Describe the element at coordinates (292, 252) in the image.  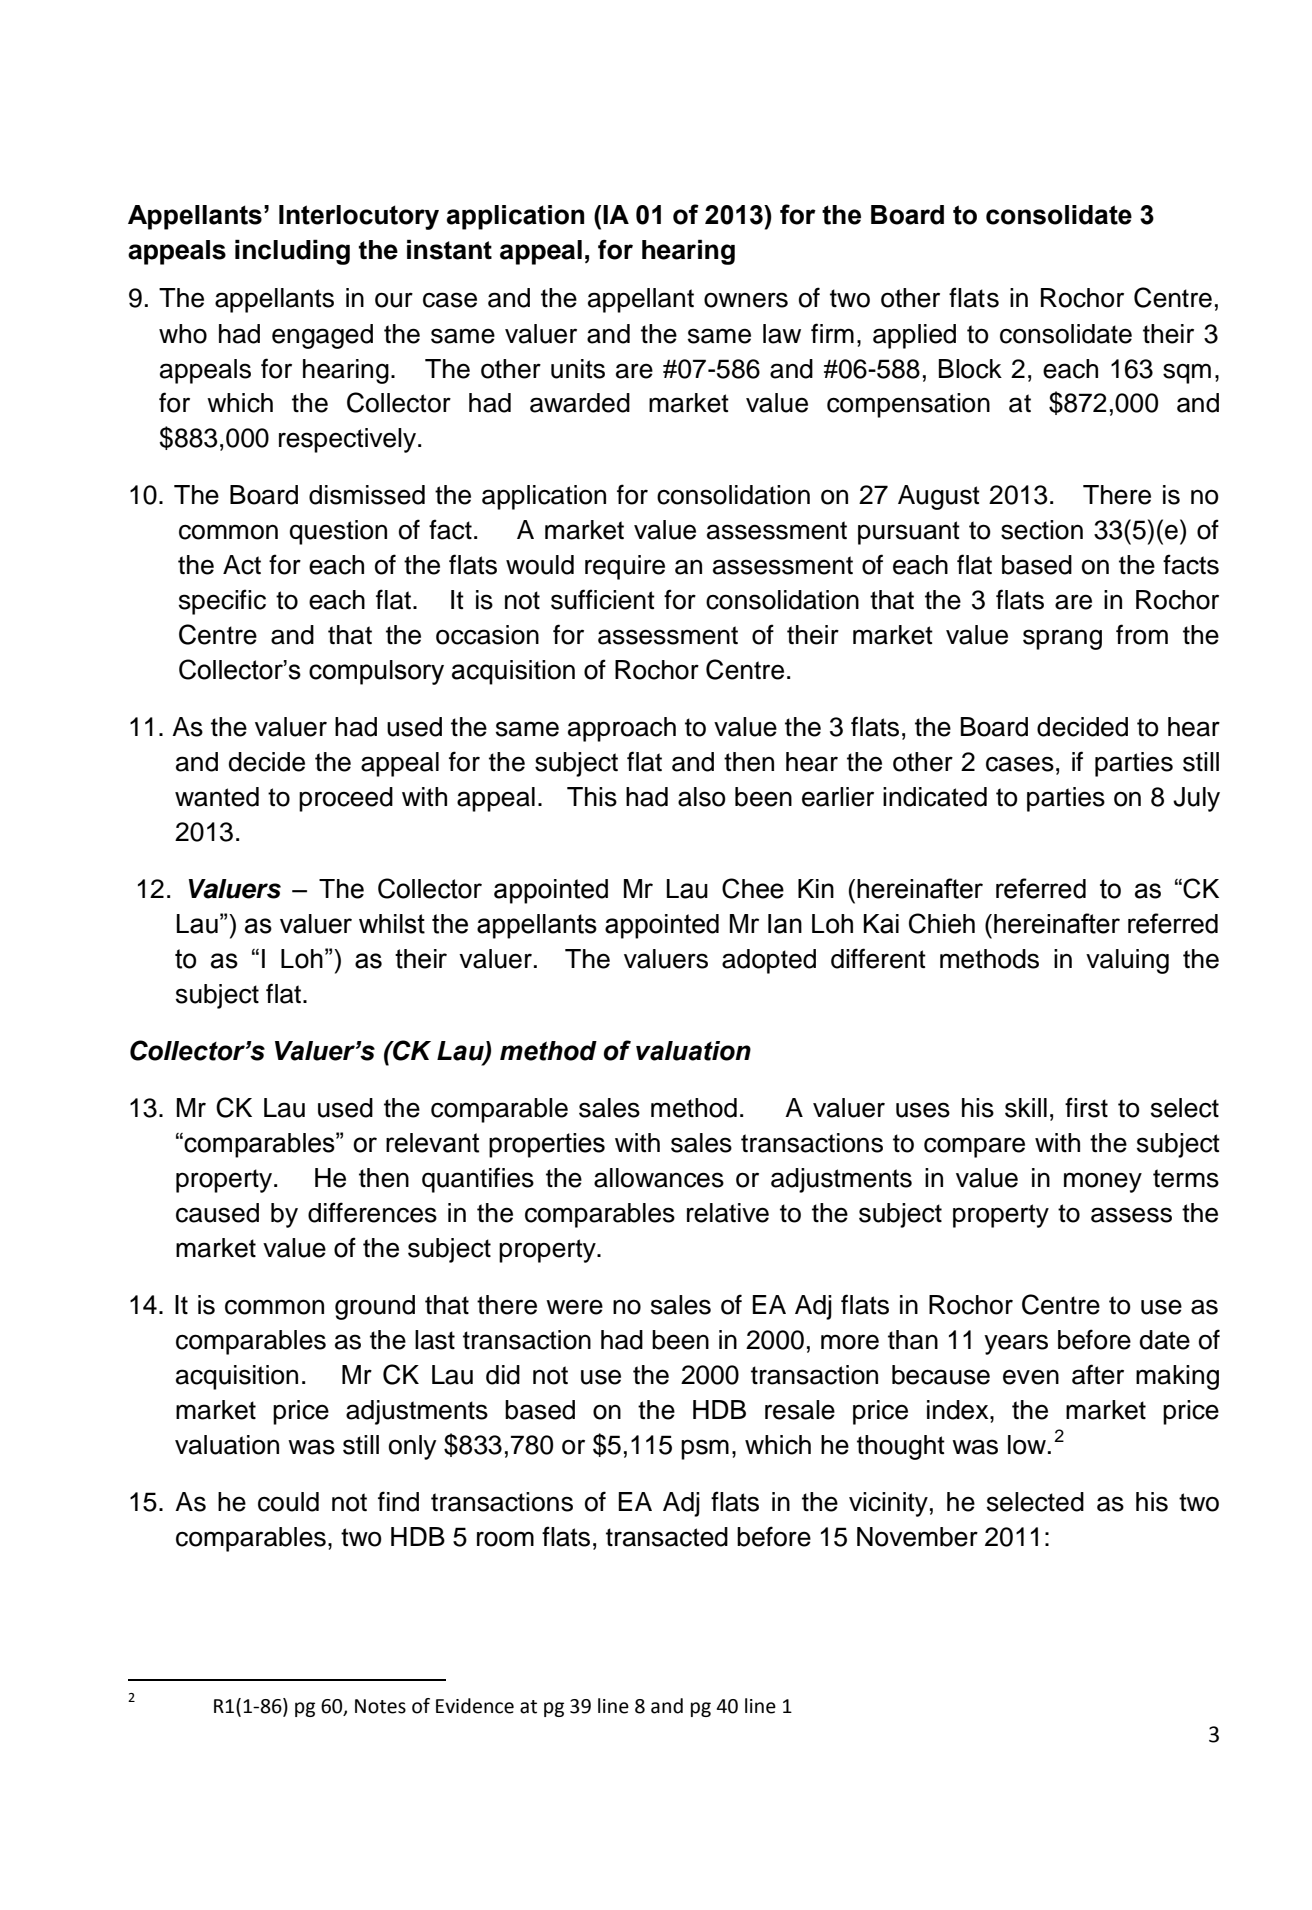
I see `including` at that location.
